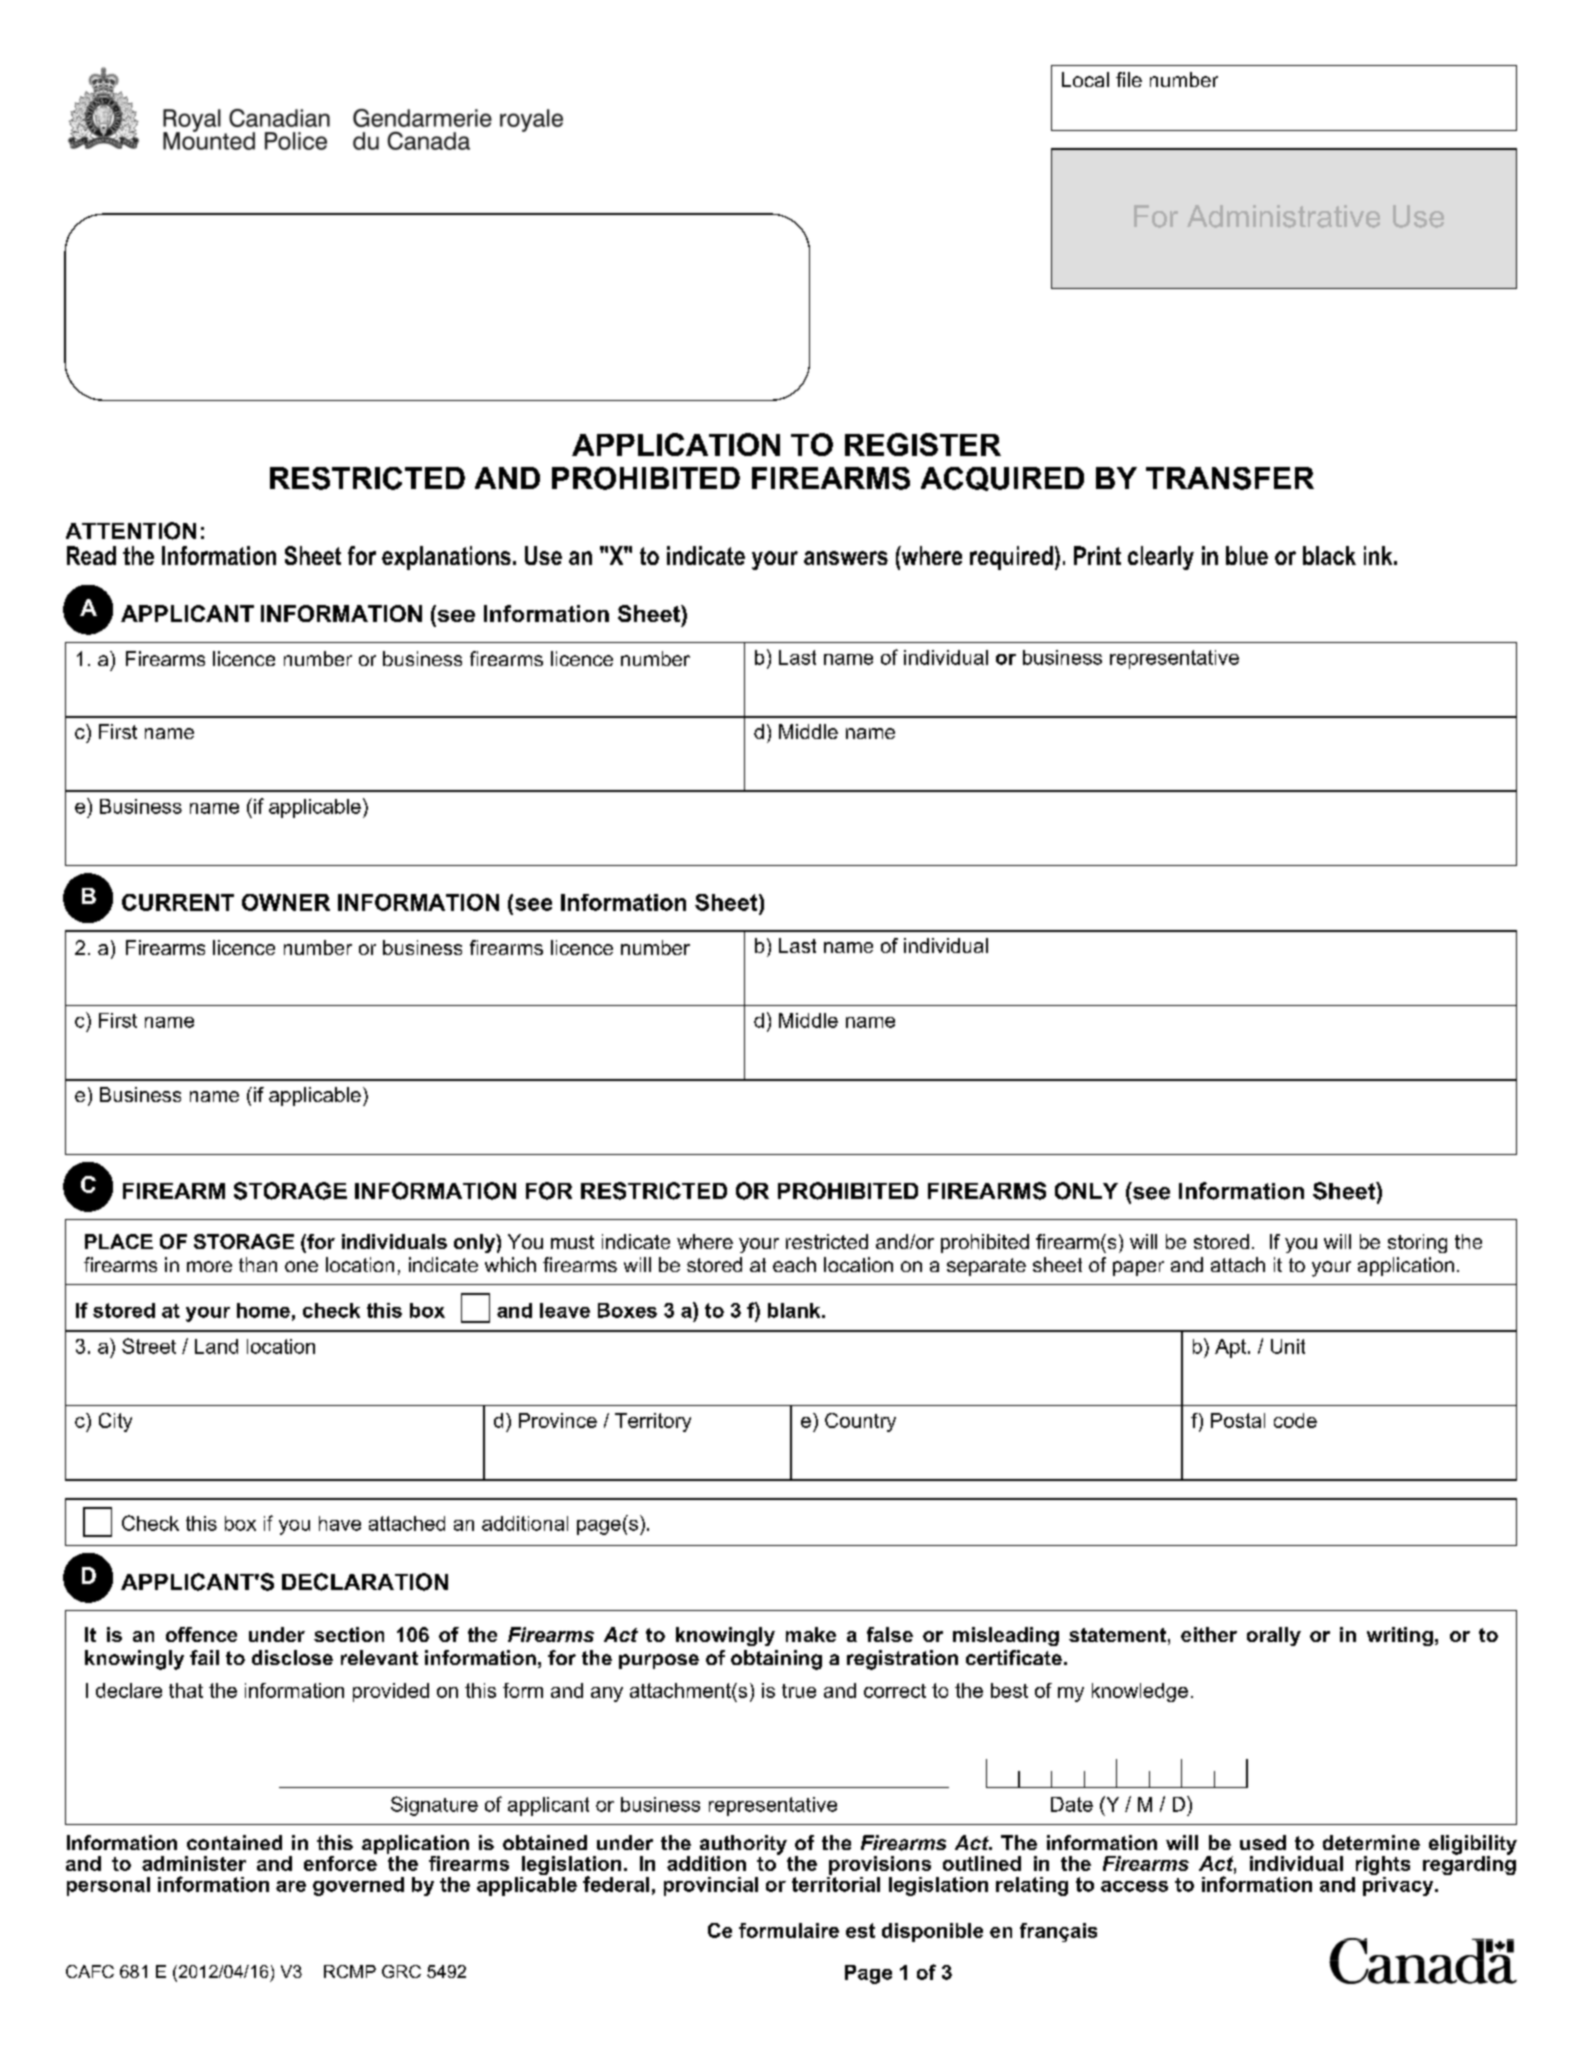  What do you see at coordinates (1329, 555) in the screenshot?
I see `black` at bounding box center [1329, 555].
